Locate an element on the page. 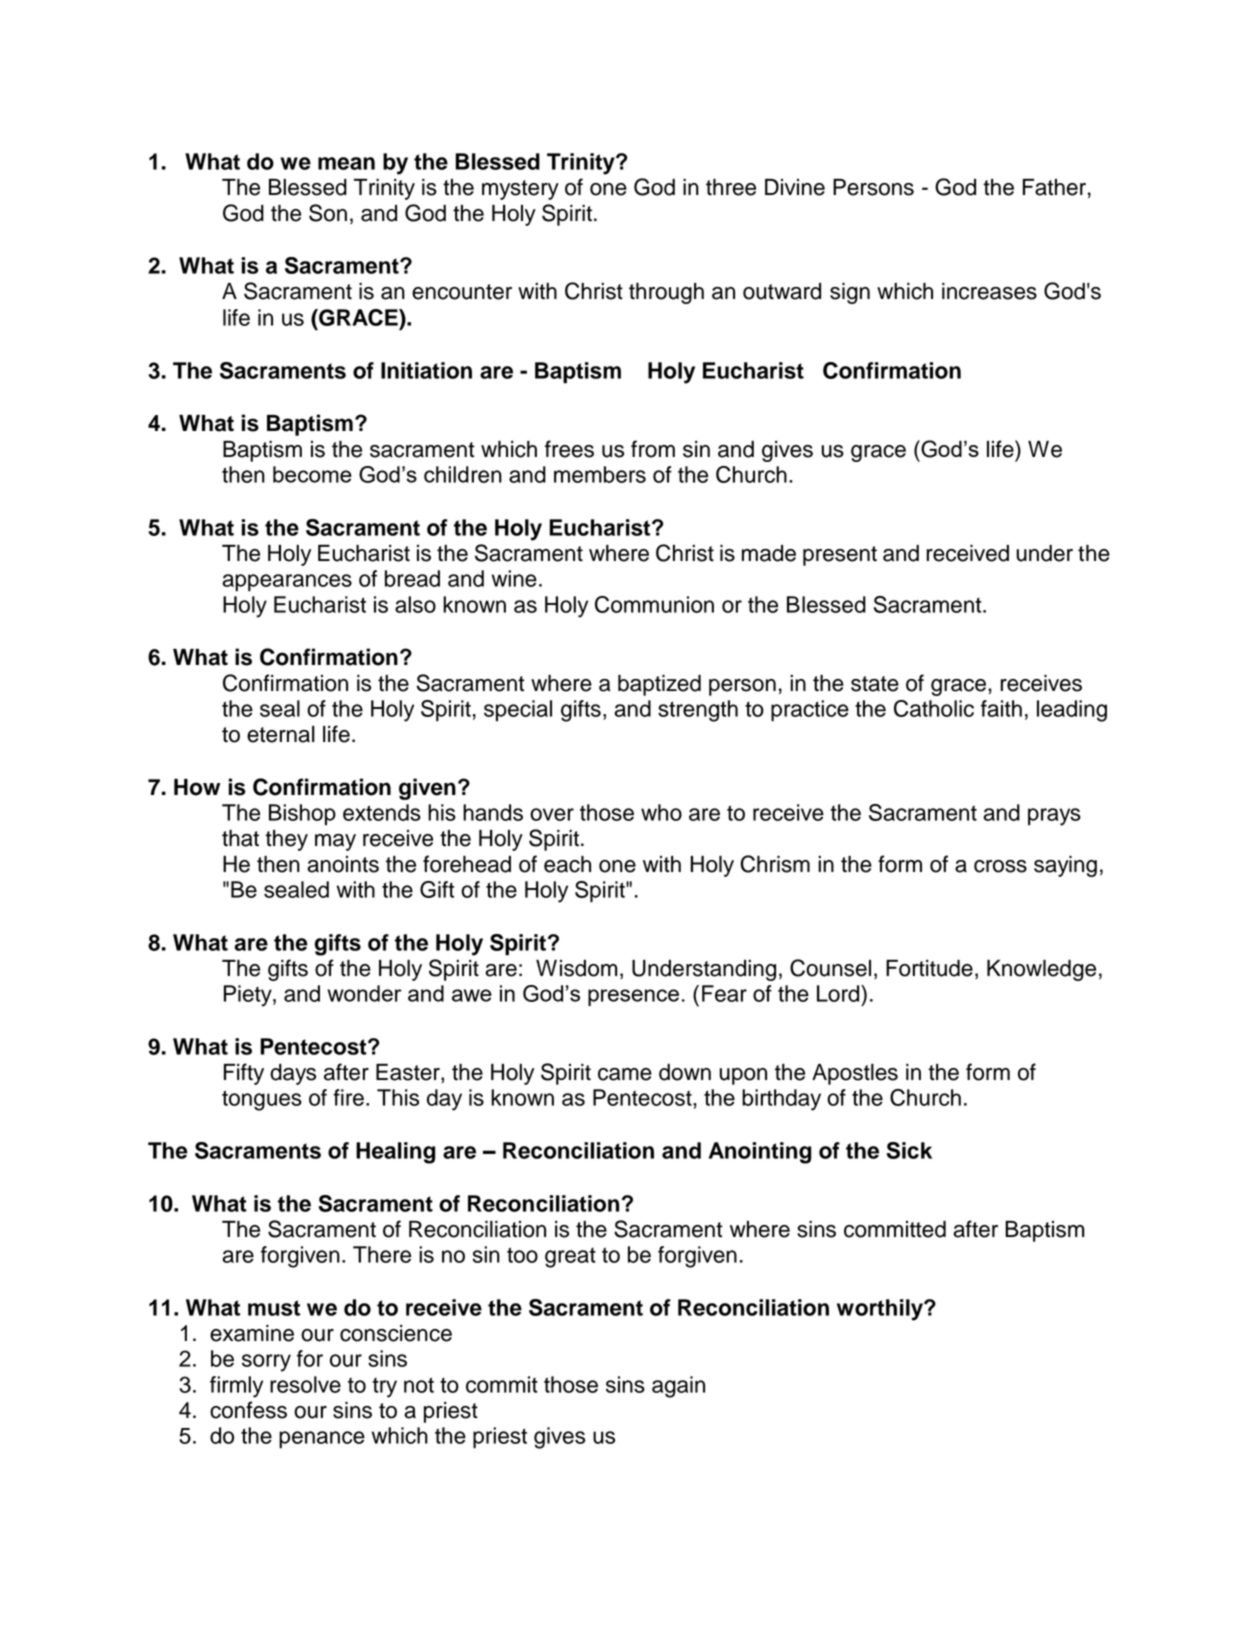  resolve is located at coordinates (305, 1384).
